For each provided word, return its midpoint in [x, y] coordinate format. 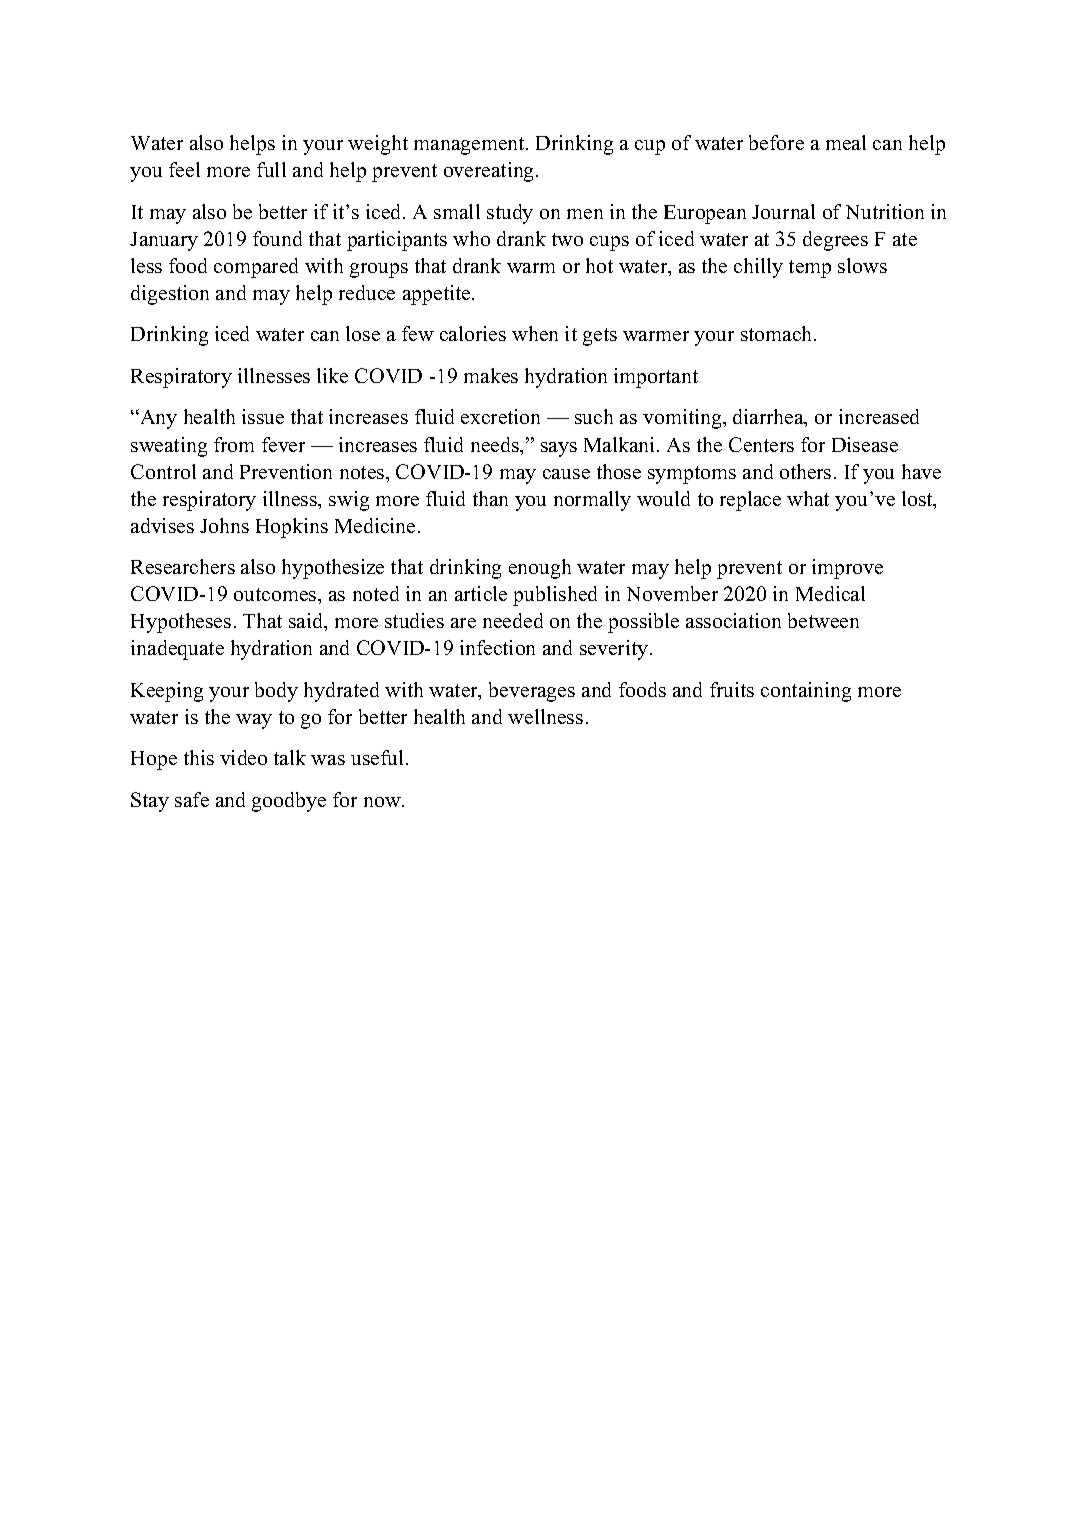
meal [846, 142]
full [271, 169]
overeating [490, 172]
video [243, 757]
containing [806, 692]
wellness [545, 716]
